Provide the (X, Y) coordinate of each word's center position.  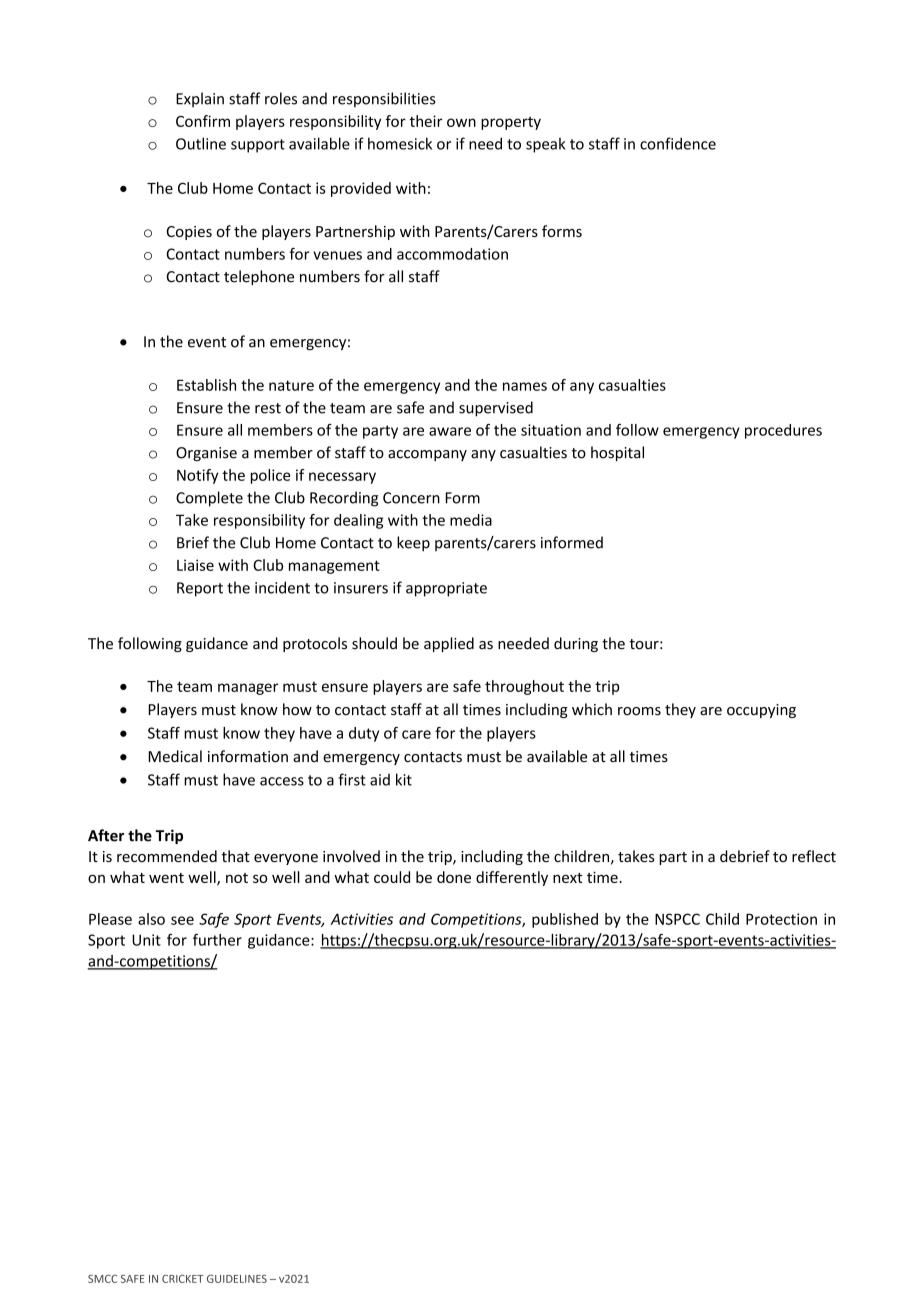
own (461, 122)
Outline (201, 143)
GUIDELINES (237, 1279)
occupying (761, 711)
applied (449, 644)
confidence (678, 143)
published (565, 920)
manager (248, 689)
